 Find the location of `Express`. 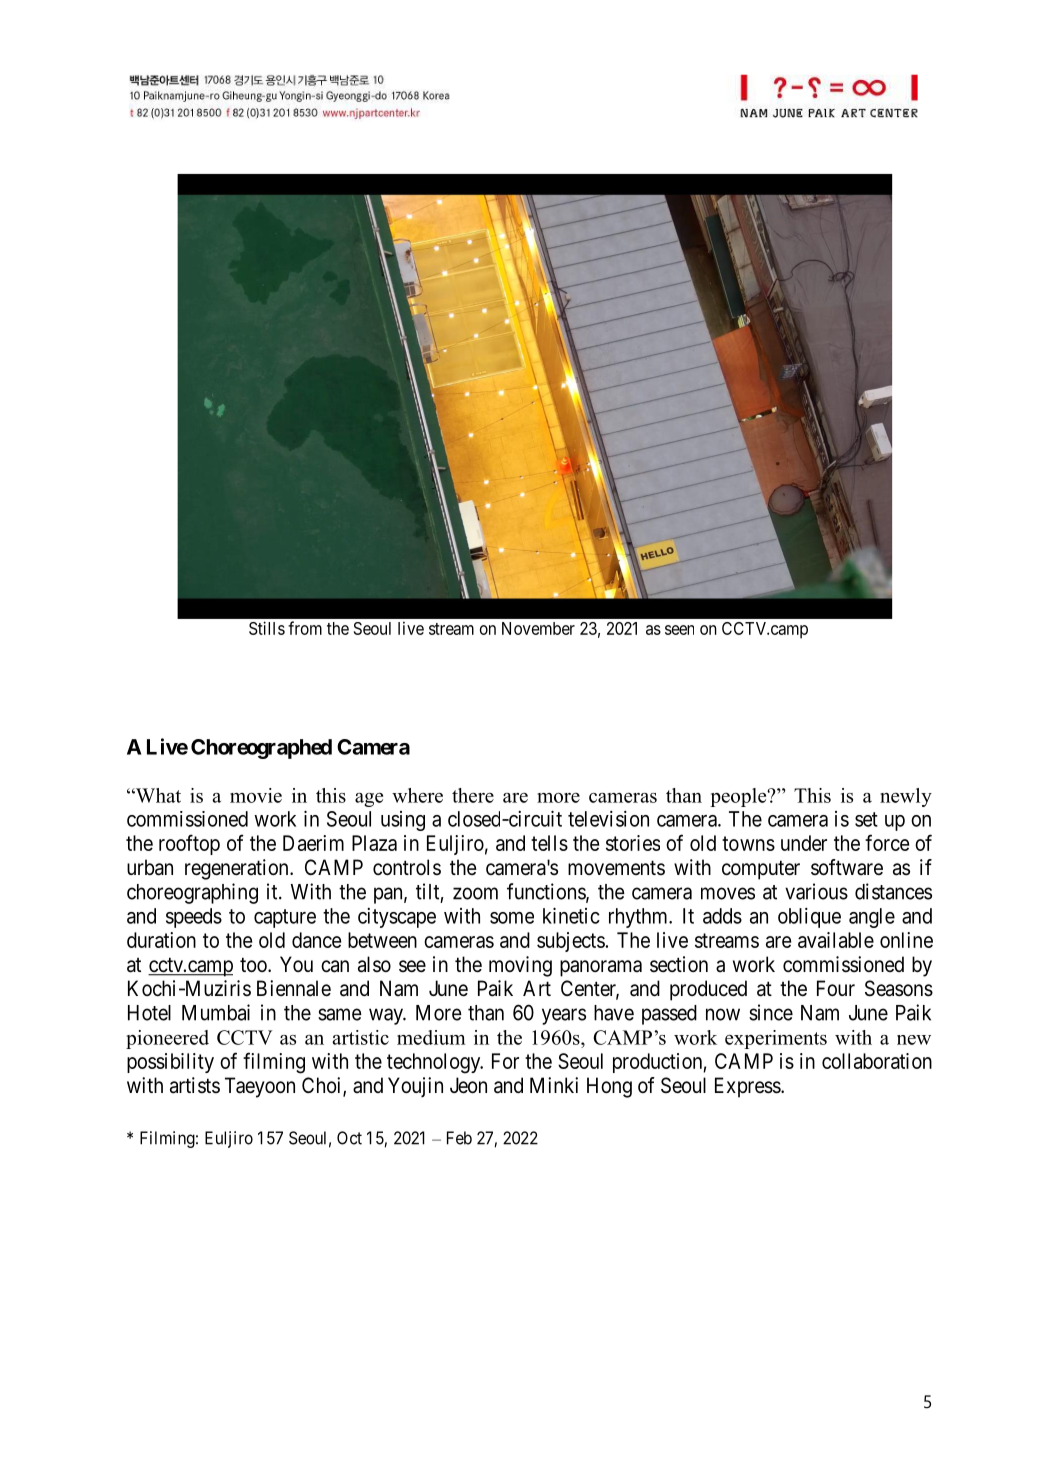

Express is located at coordinates (748, 1087).
